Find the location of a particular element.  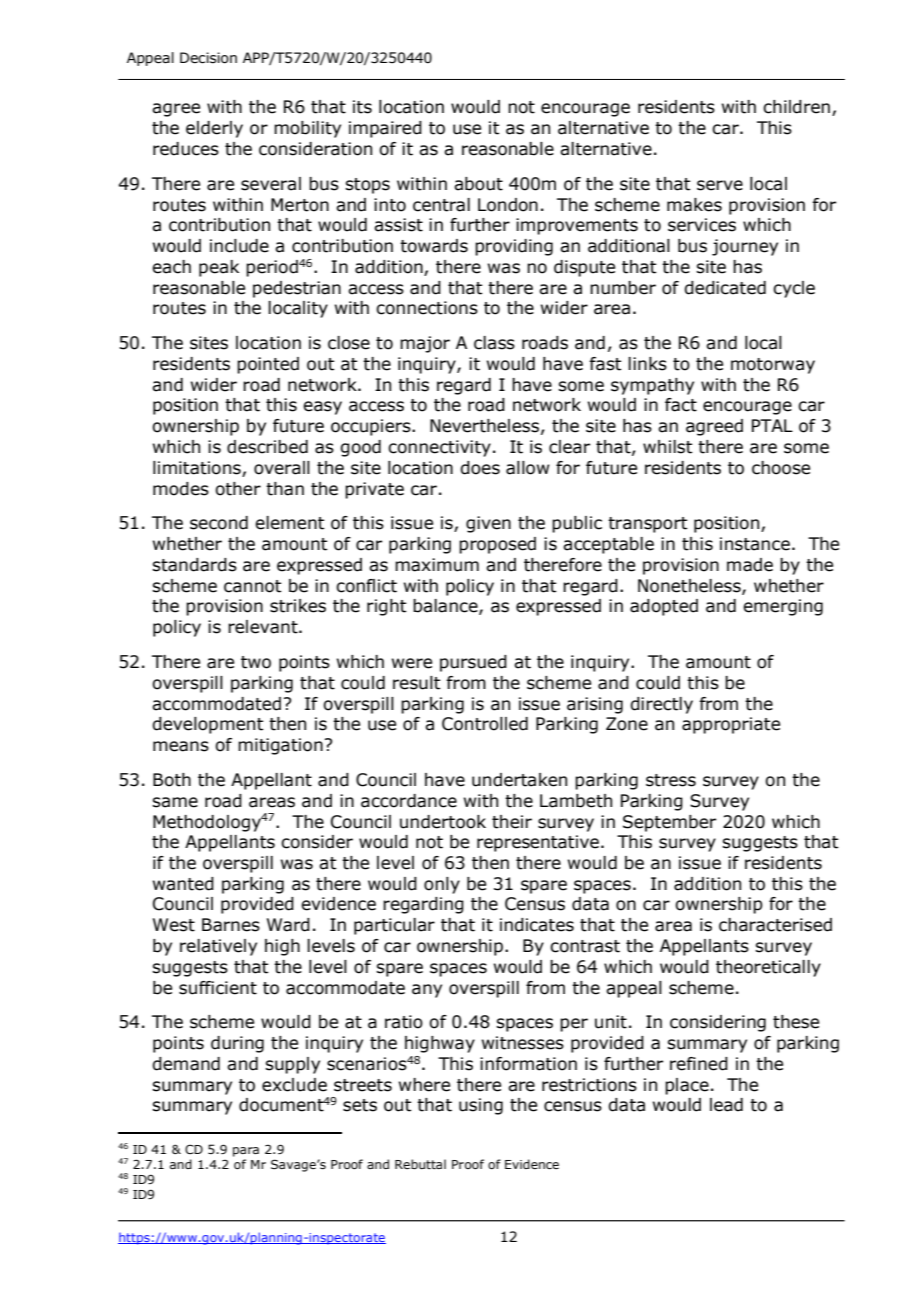

children is located at coordinates (796, 107).
